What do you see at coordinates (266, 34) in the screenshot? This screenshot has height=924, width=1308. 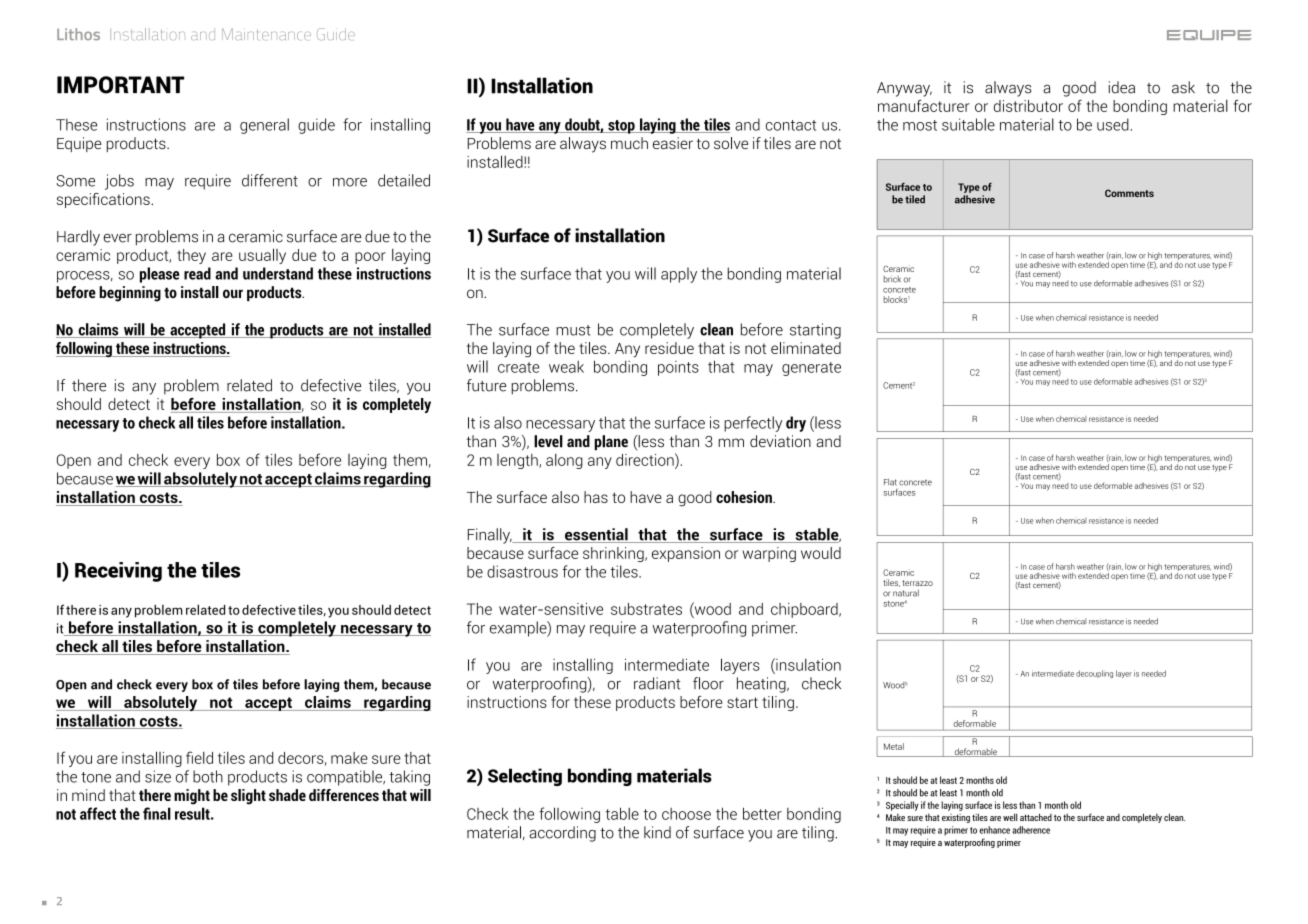 I see `Maintenance` at bounding box center [266, 34].
